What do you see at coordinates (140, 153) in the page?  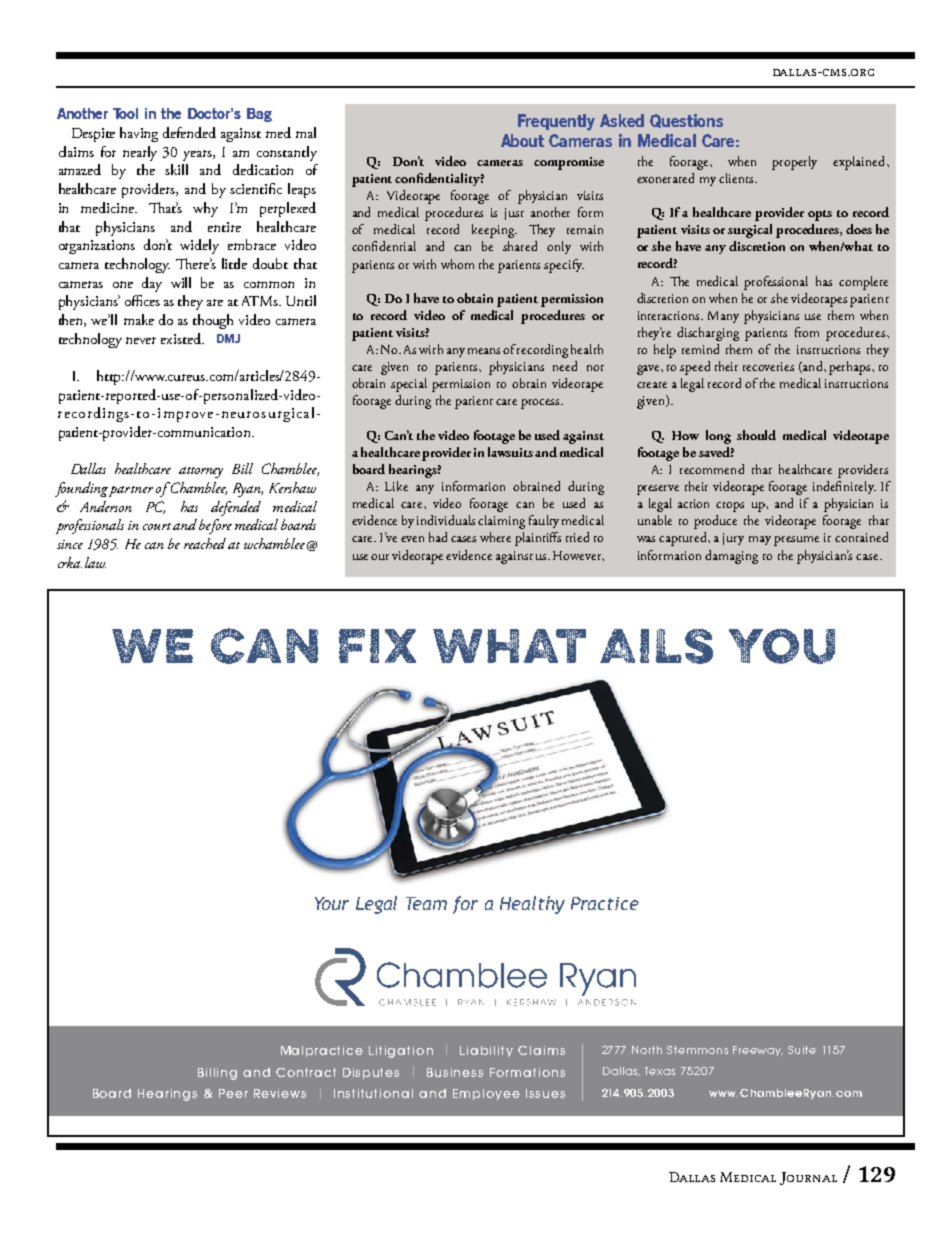 I see `nearly` at bounding box center [140, 153].
